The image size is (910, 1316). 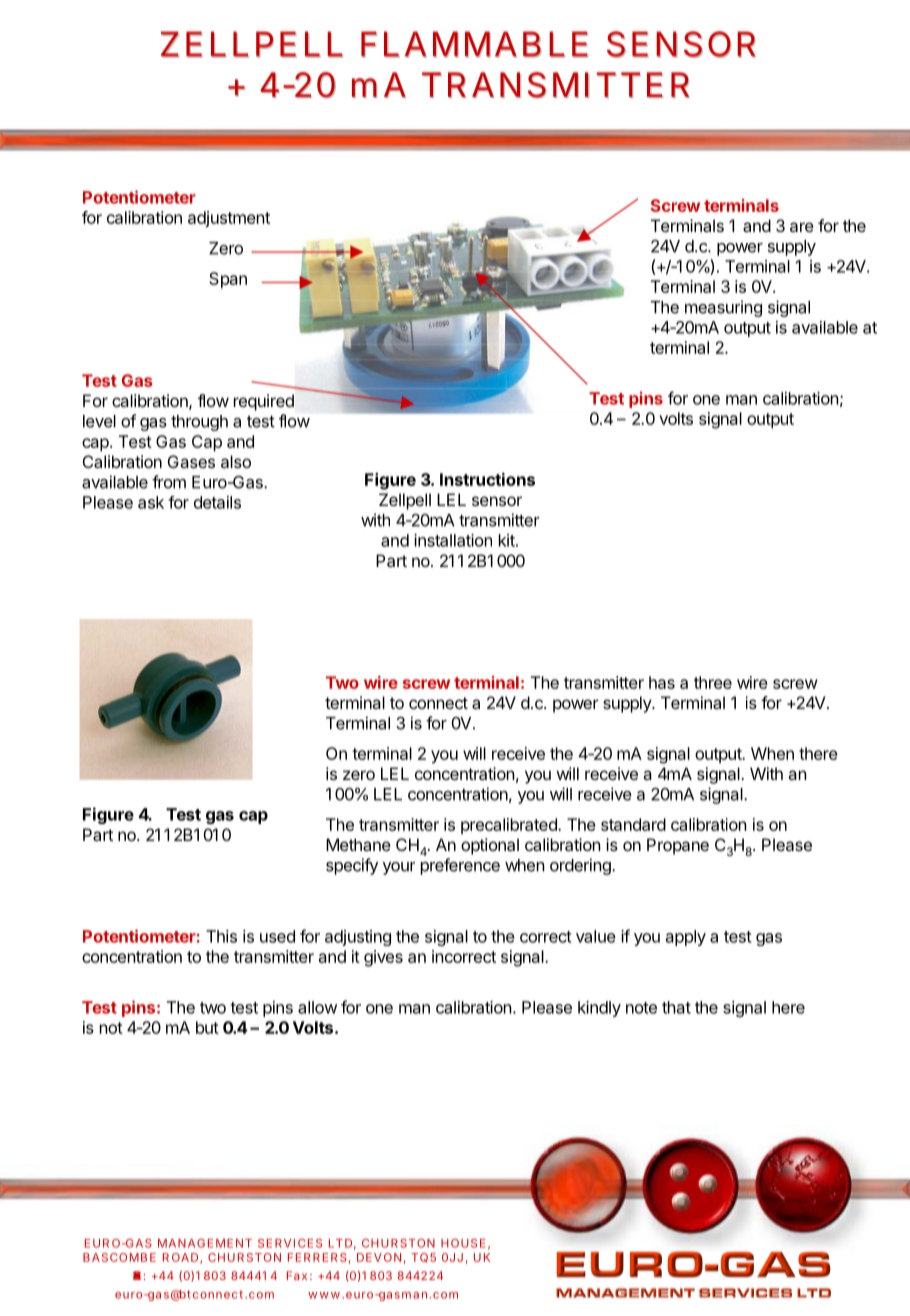 What do you see at coordinates (229, 219) in the screenshot?
I see `adjustment` at bounding box center [229, 219].
